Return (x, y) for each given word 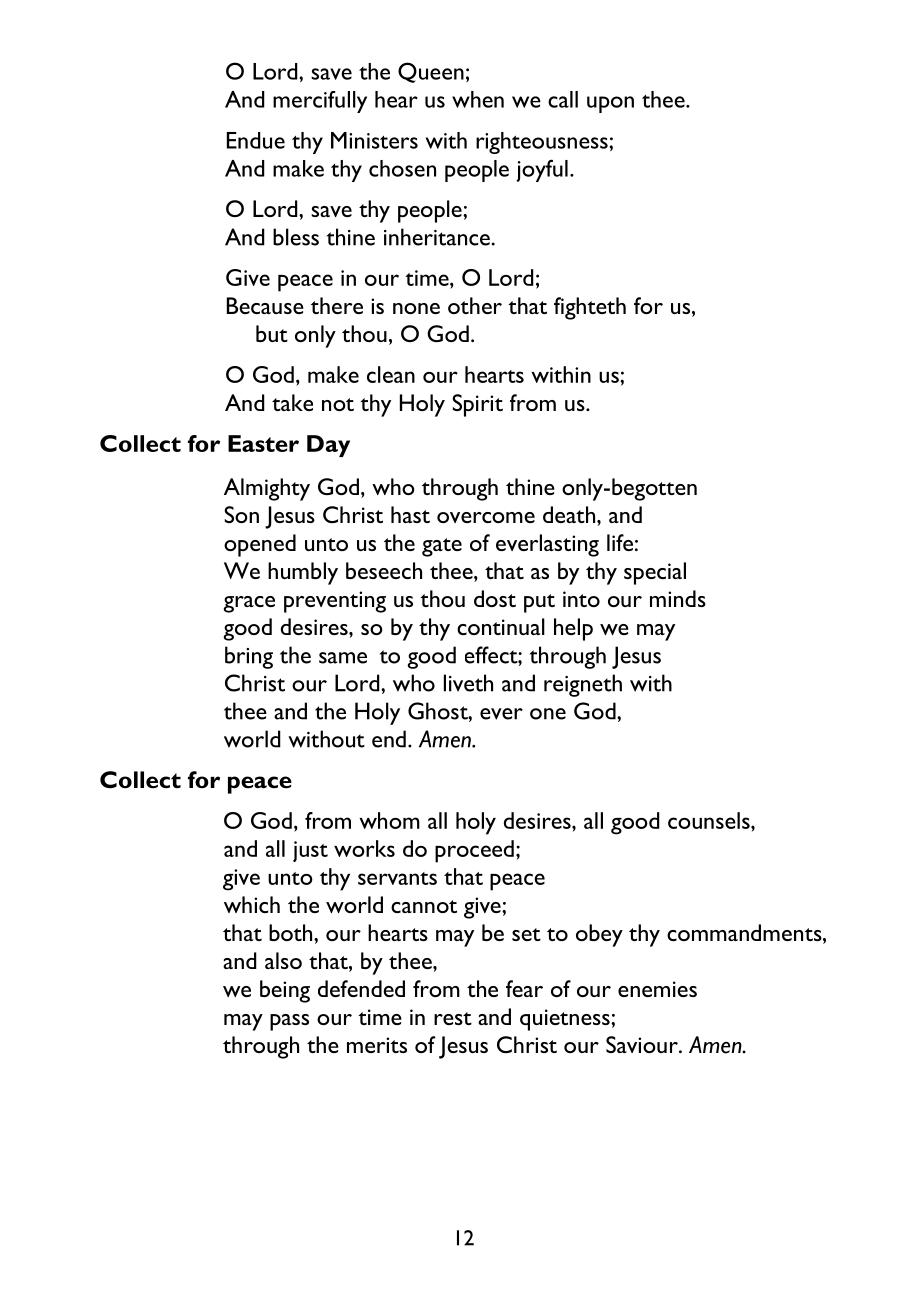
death (570, 514)
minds (678, 598)
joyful (542, 170)
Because (265, 305)
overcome (486, 517)
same (343, 658)
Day (328, 446)
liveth (468, 683)
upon (610, 104)
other (475, 305)
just (310, 851)
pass (289, 1022)
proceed (474, 851)
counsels (710, 820)
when (478, 99)
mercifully (320, 102)
